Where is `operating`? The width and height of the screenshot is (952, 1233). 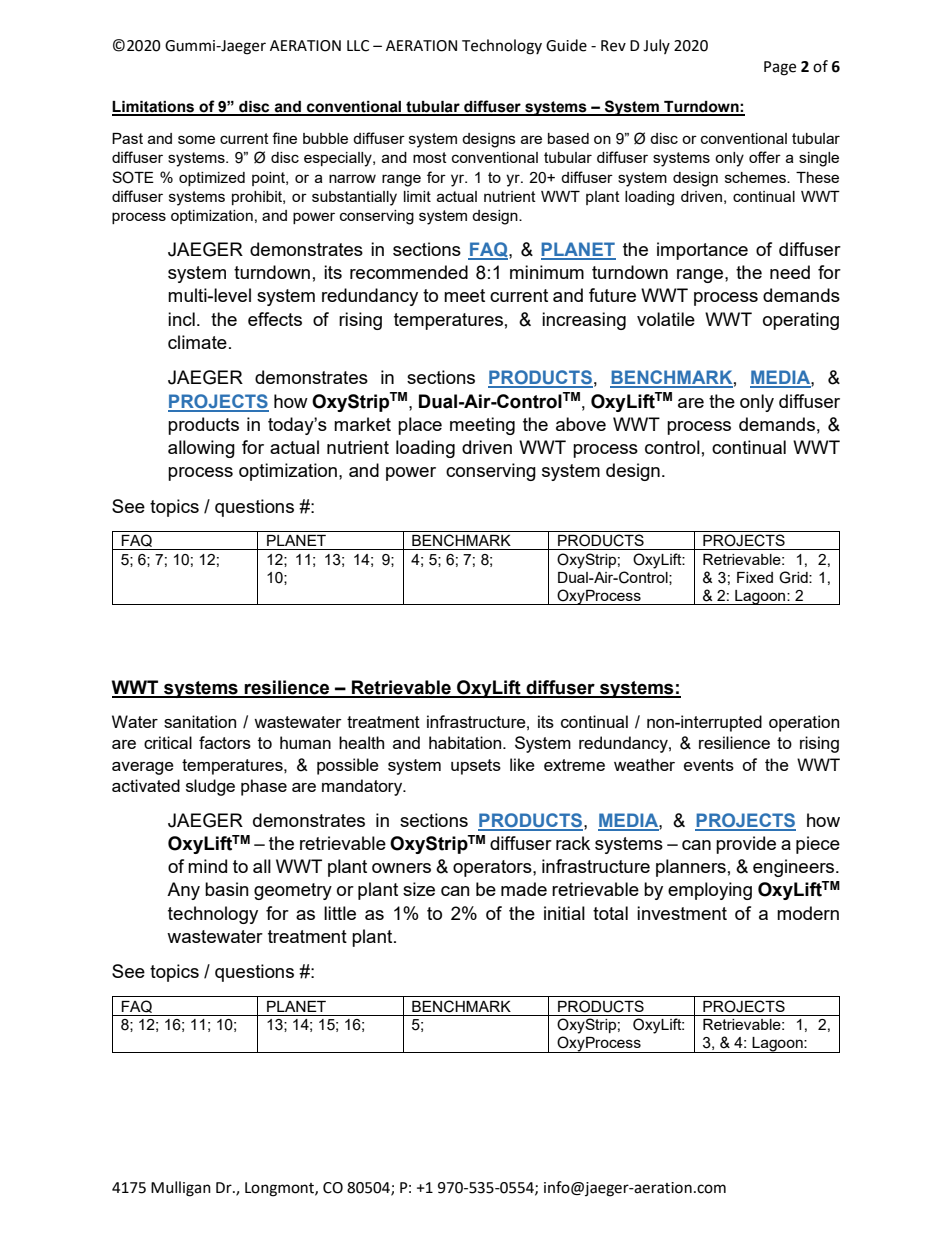
operating is located at coordinates (801, 321).
